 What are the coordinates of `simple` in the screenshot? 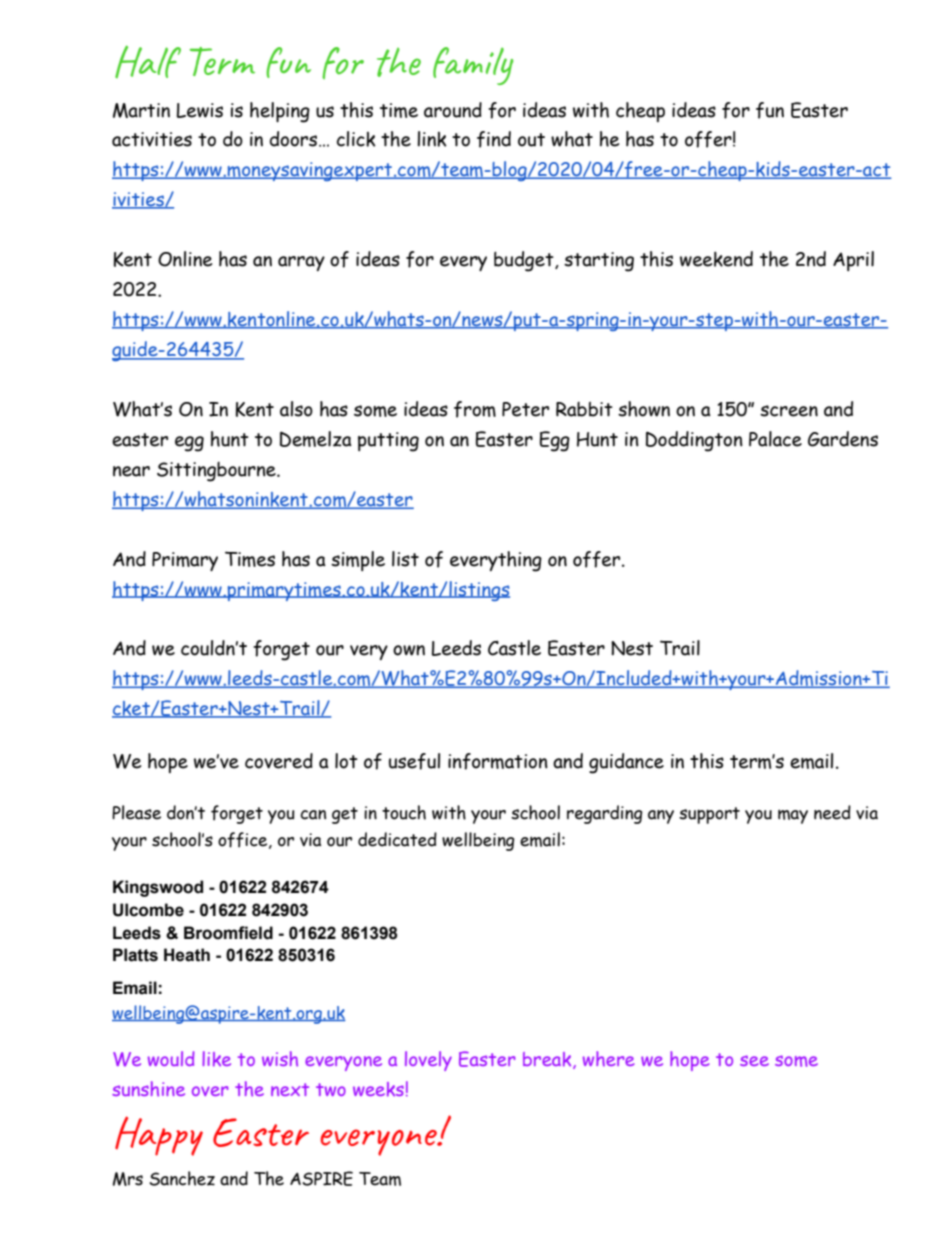 It's located at (358, 561).
